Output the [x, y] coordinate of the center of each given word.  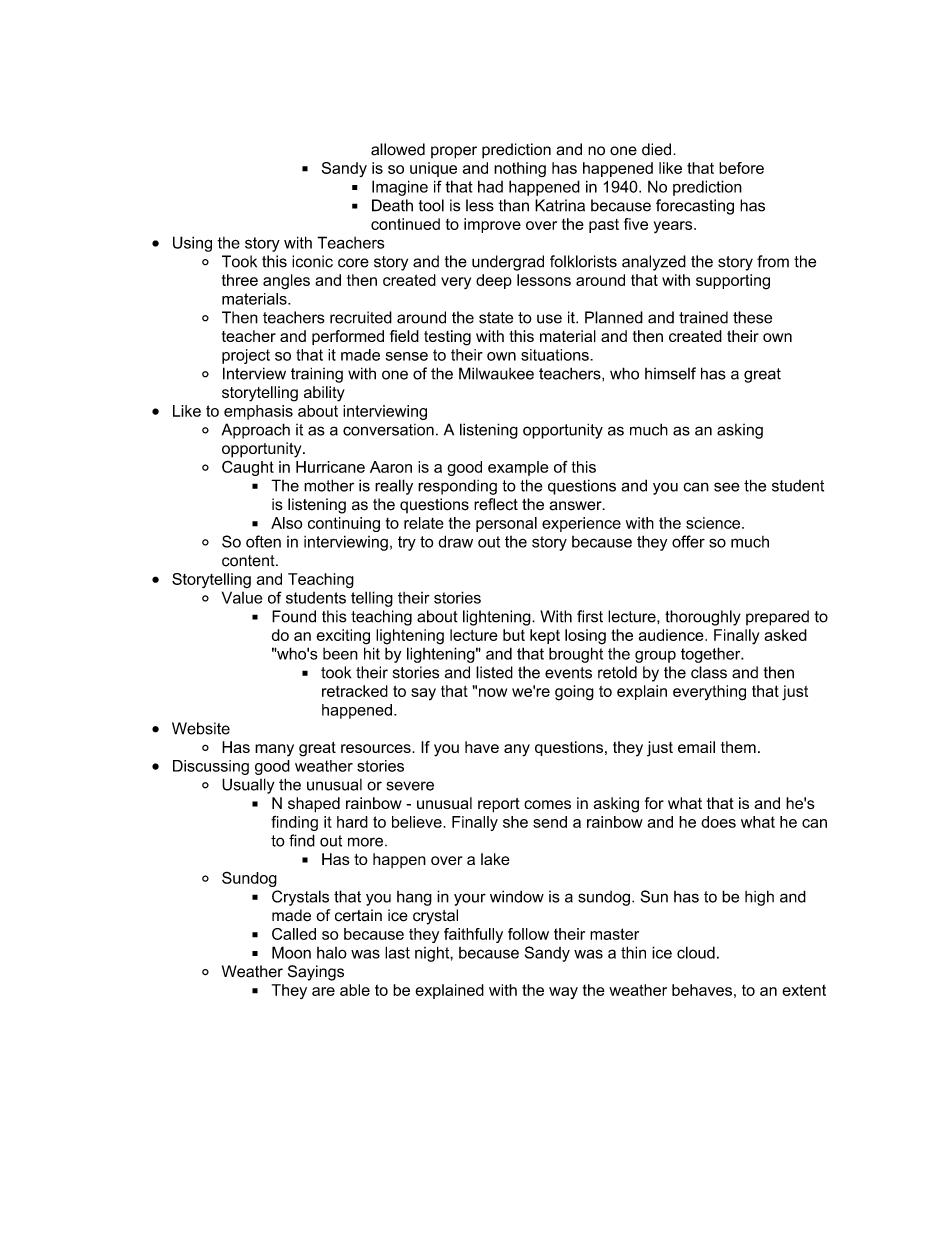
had [490, 186]
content [249, 561]
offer [688, 541]
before [741, 168]
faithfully [473, 935]
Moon [291, 952]
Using [192, 244]
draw [455, 541]
